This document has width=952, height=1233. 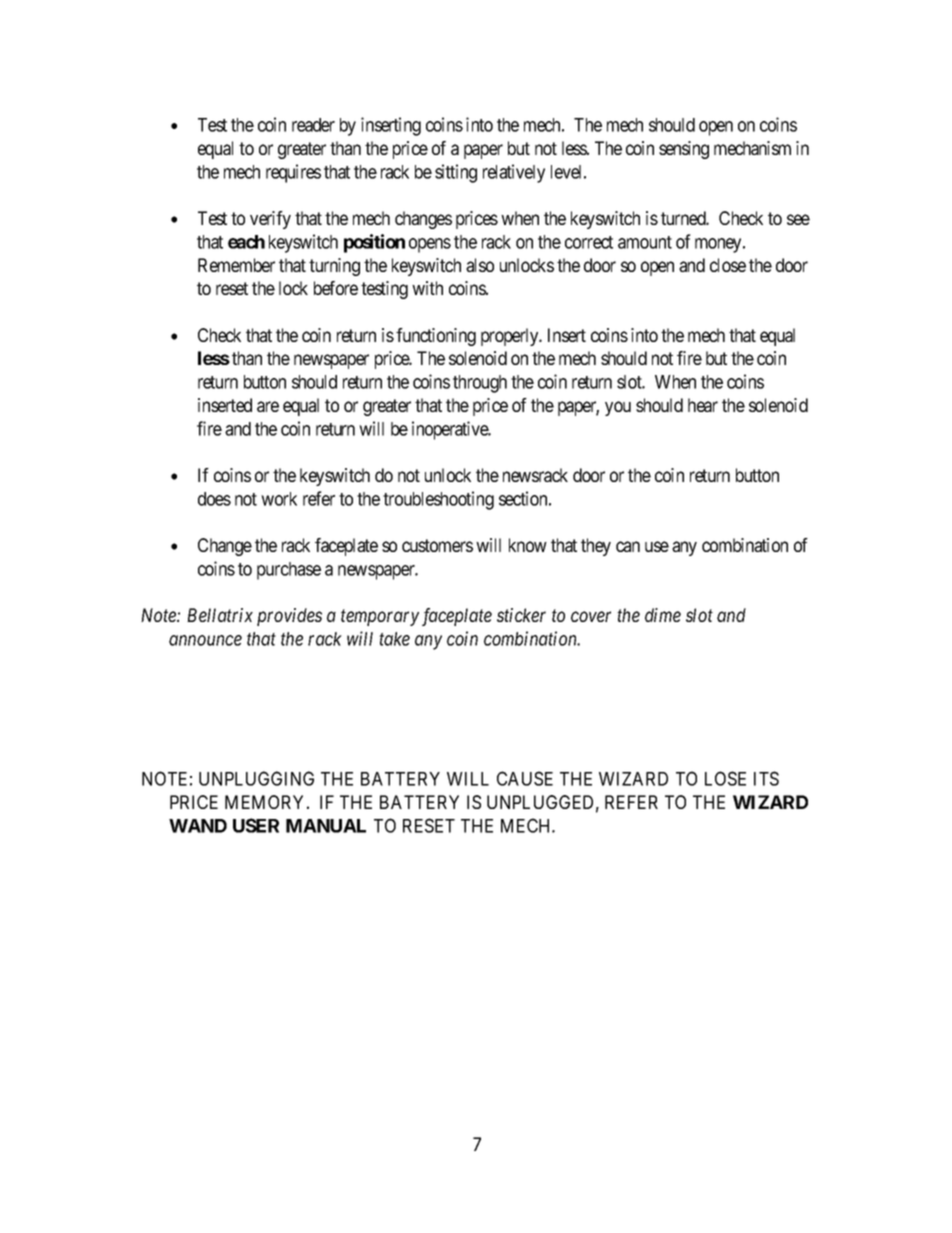 I want to click on purchase, so click(x=289, y=571).
